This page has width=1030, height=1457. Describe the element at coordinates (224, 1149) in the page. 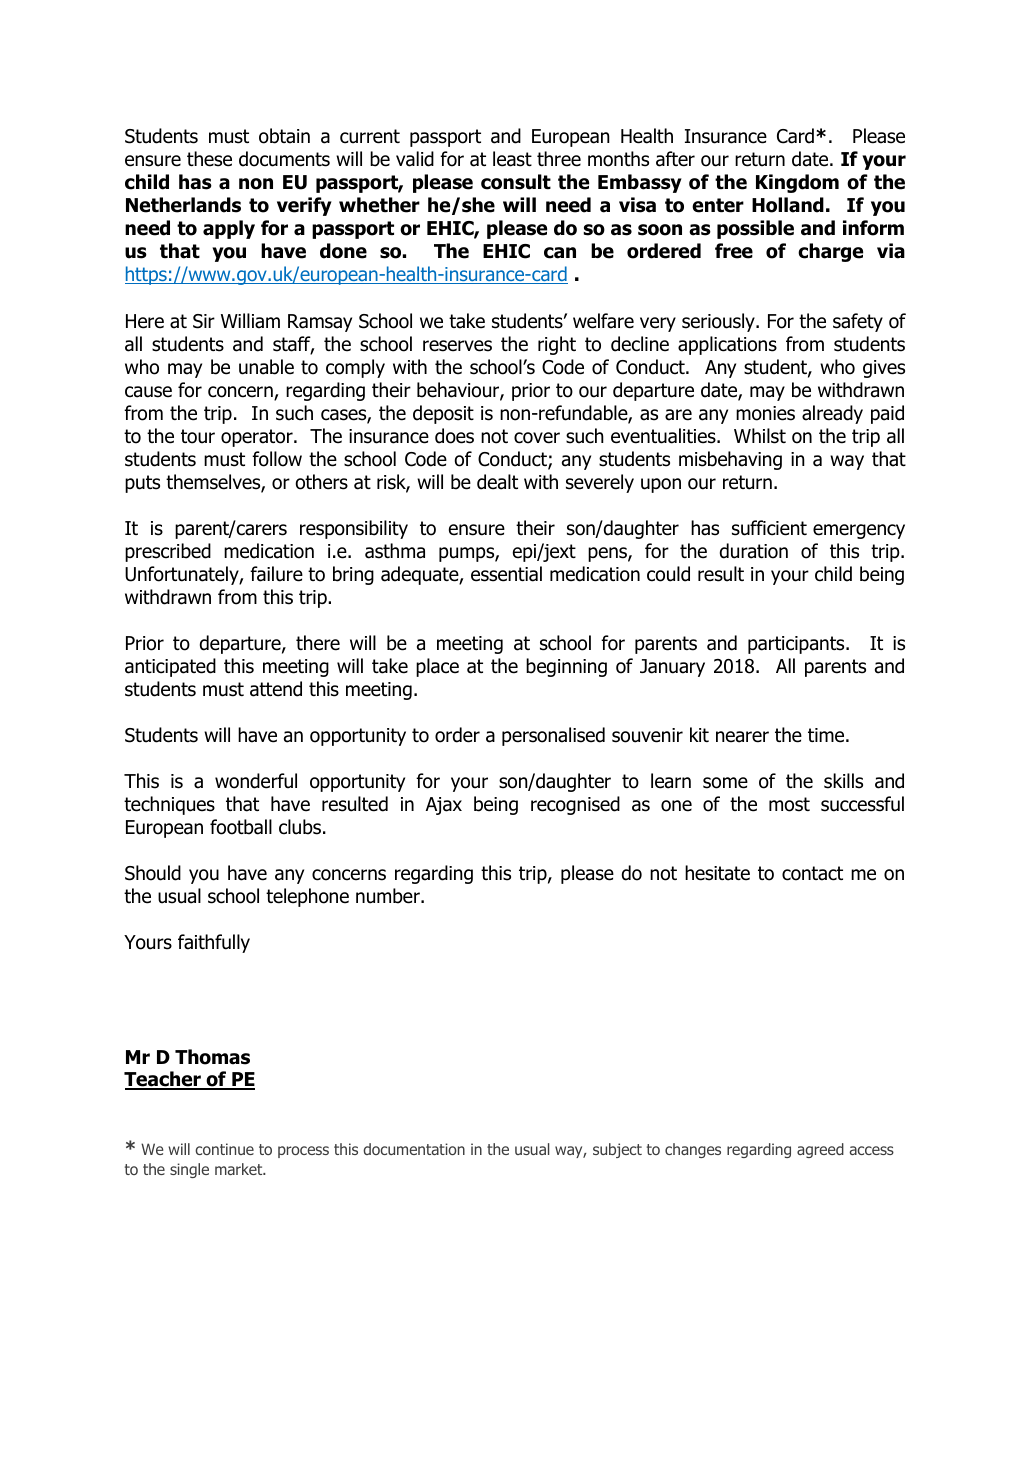

I see `continue` at that location.
